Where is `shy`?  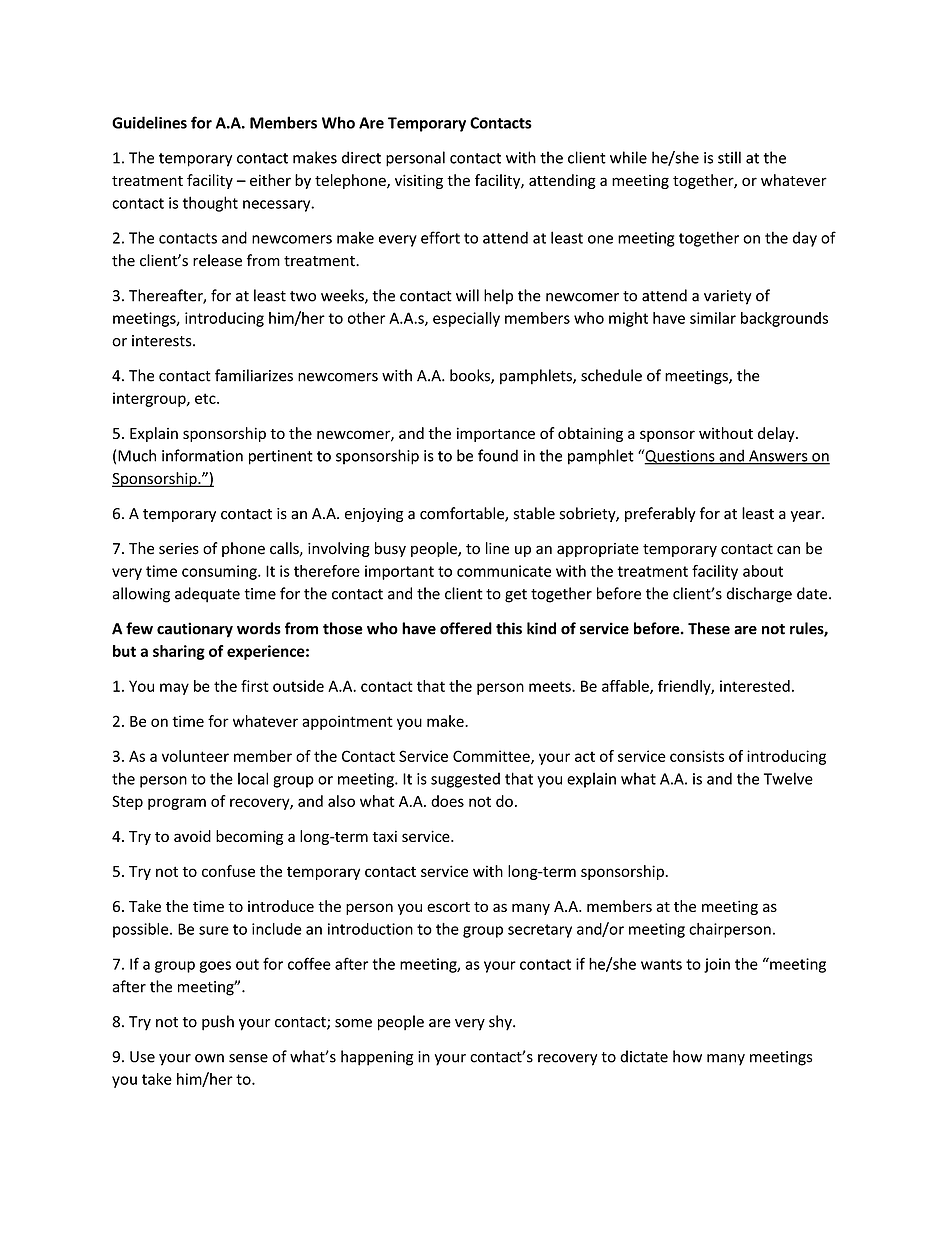
shy is located at coordinates (501, 1023).
